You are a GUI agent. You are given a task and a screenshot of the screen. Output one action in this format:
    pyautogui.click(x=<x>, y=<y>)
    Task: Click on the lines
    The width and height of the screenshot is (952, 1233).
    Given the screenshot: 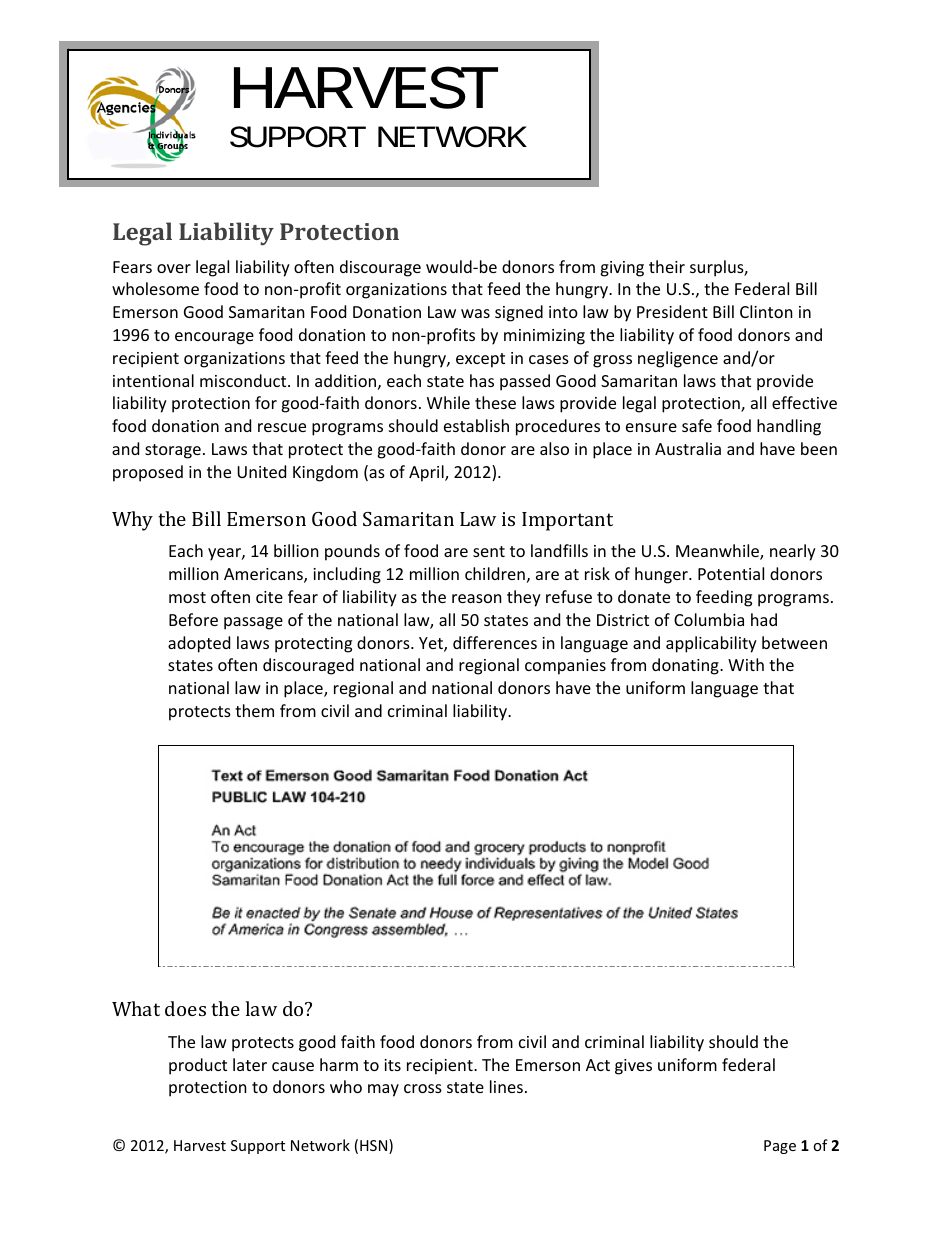 What is the action you would take?
    pyautogui.click(x=506, y=1086)
